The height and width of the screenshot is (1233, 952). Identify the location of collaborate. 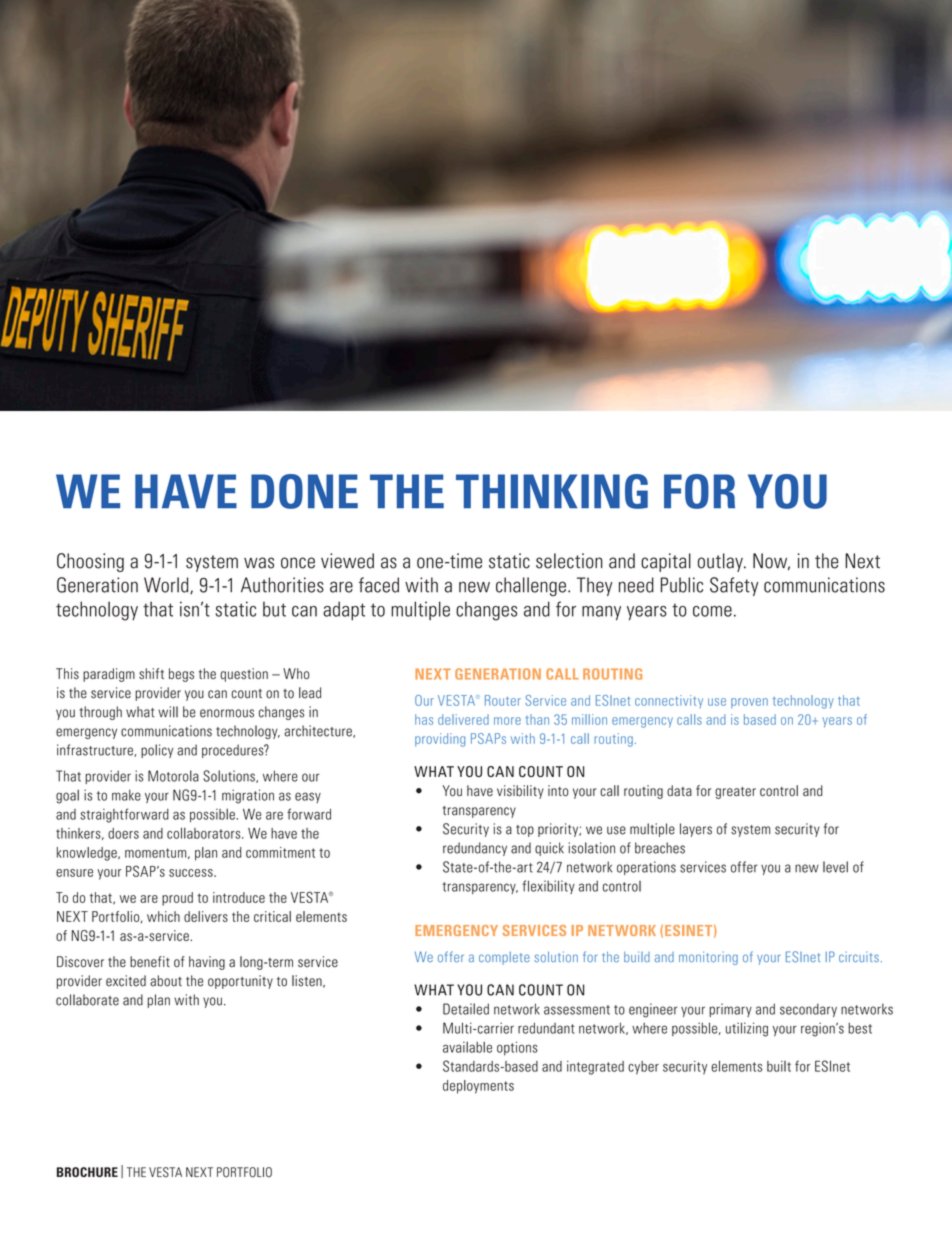
(87, 1000).
